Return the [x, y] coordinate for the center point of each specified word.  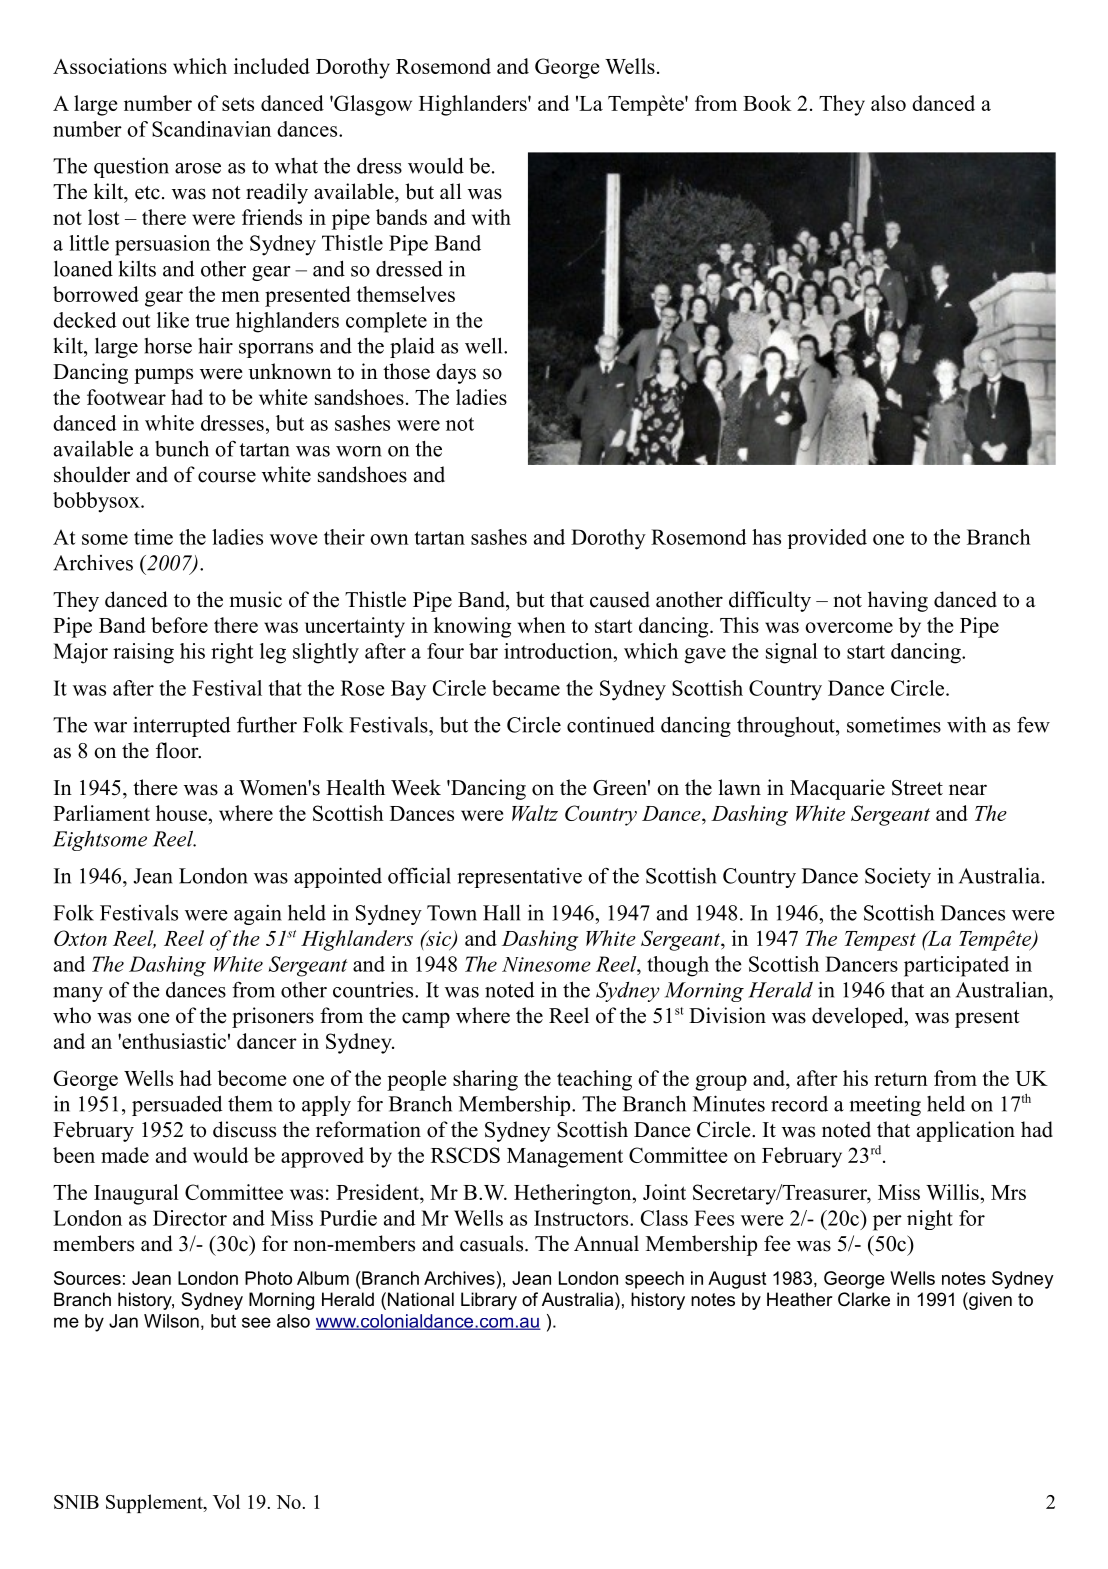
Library [489, 1301]
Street [917, 788]
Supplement [155, 1503]
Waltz [535, 813]
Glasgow [372, 105]
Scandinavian [211, 129]
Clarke [864, 1299]
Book [767, 103]
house [181, 813]
